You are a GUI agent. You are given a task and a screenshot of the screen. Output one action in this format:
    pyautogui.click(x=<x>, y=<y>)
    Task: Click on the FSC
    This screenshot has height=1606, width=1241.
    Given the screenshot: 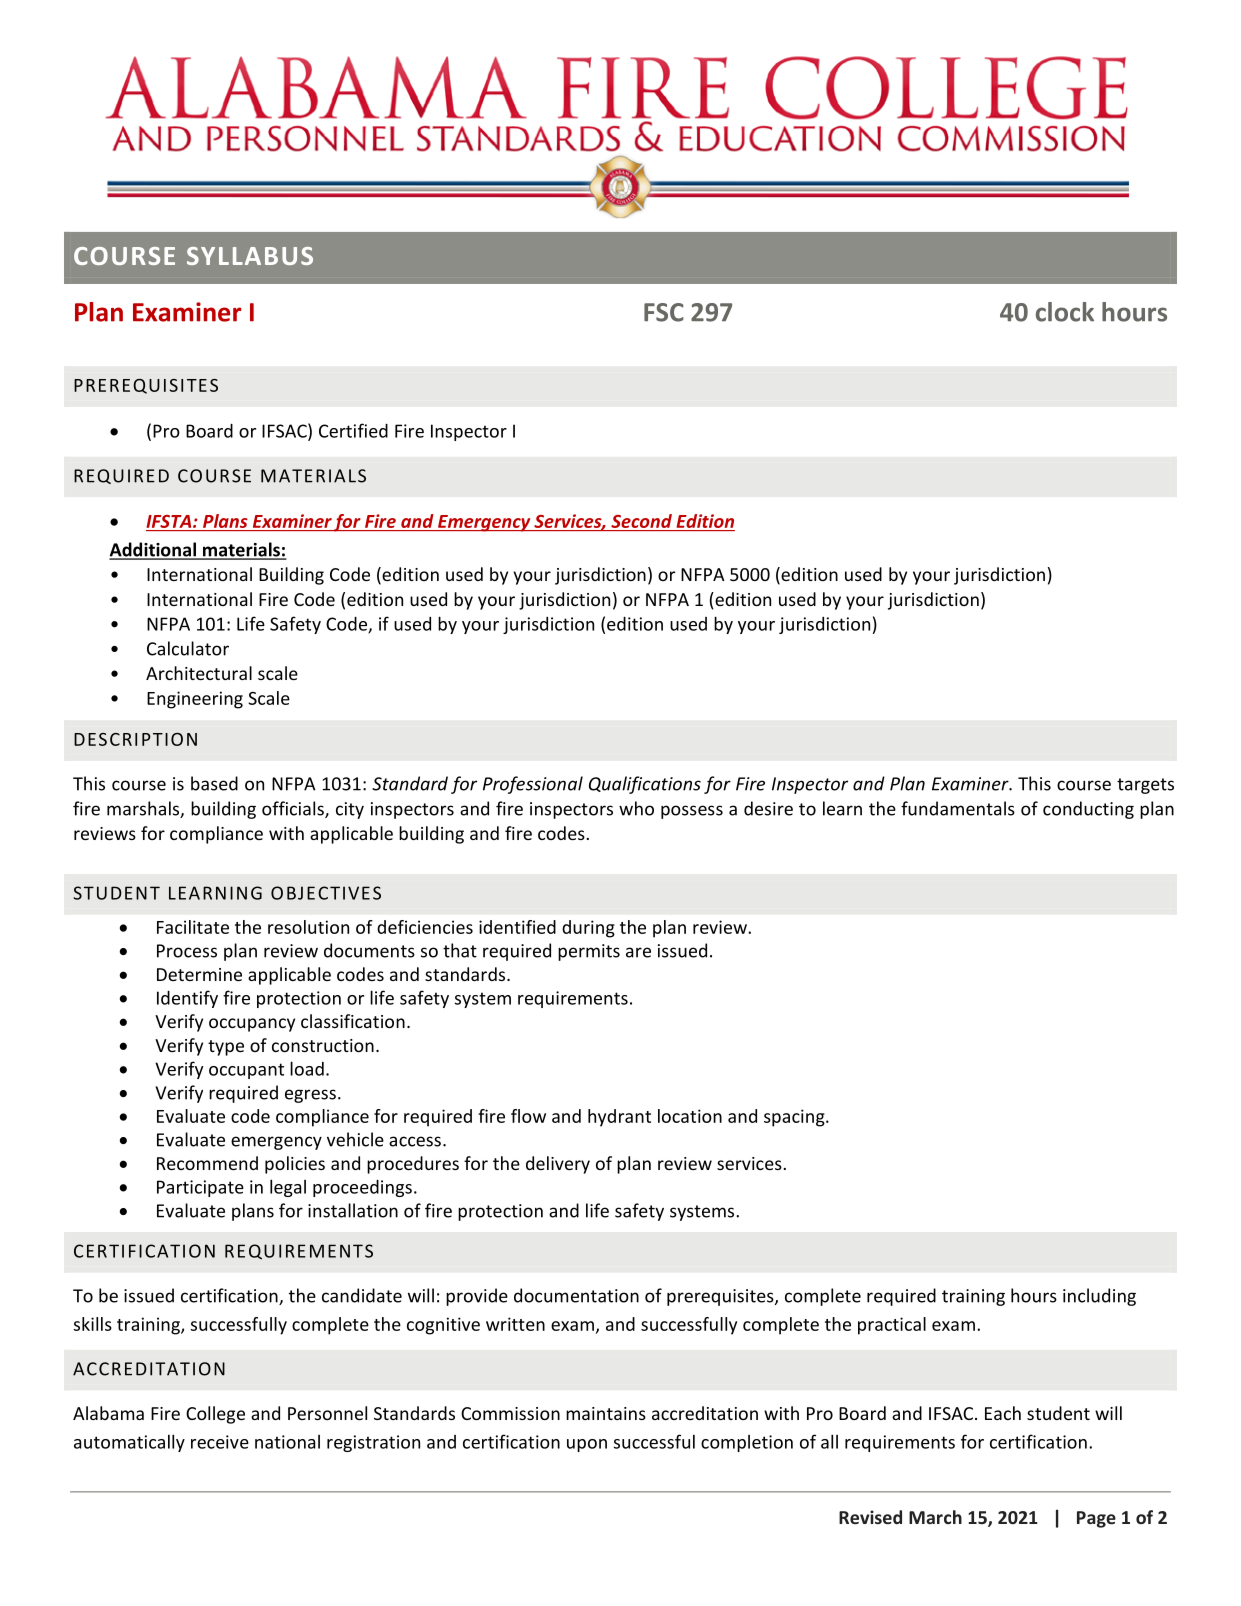 What is the action you would take?
    pyautogui.click(x=664, y=312)
